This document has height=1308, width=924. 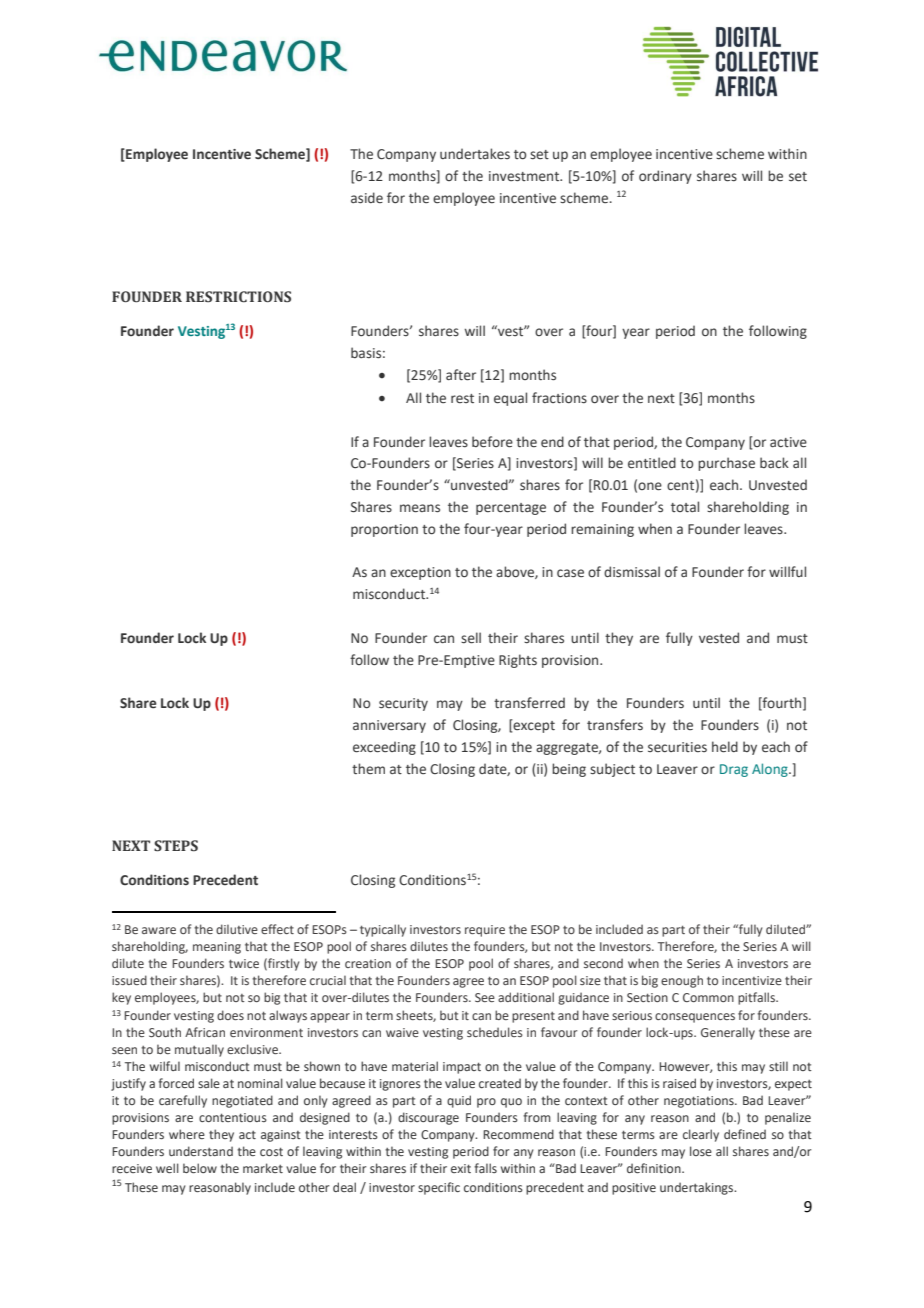 What do you see at coordinates (367, 197) in the document?
I see `aside` at bounding box center [367, 197].
